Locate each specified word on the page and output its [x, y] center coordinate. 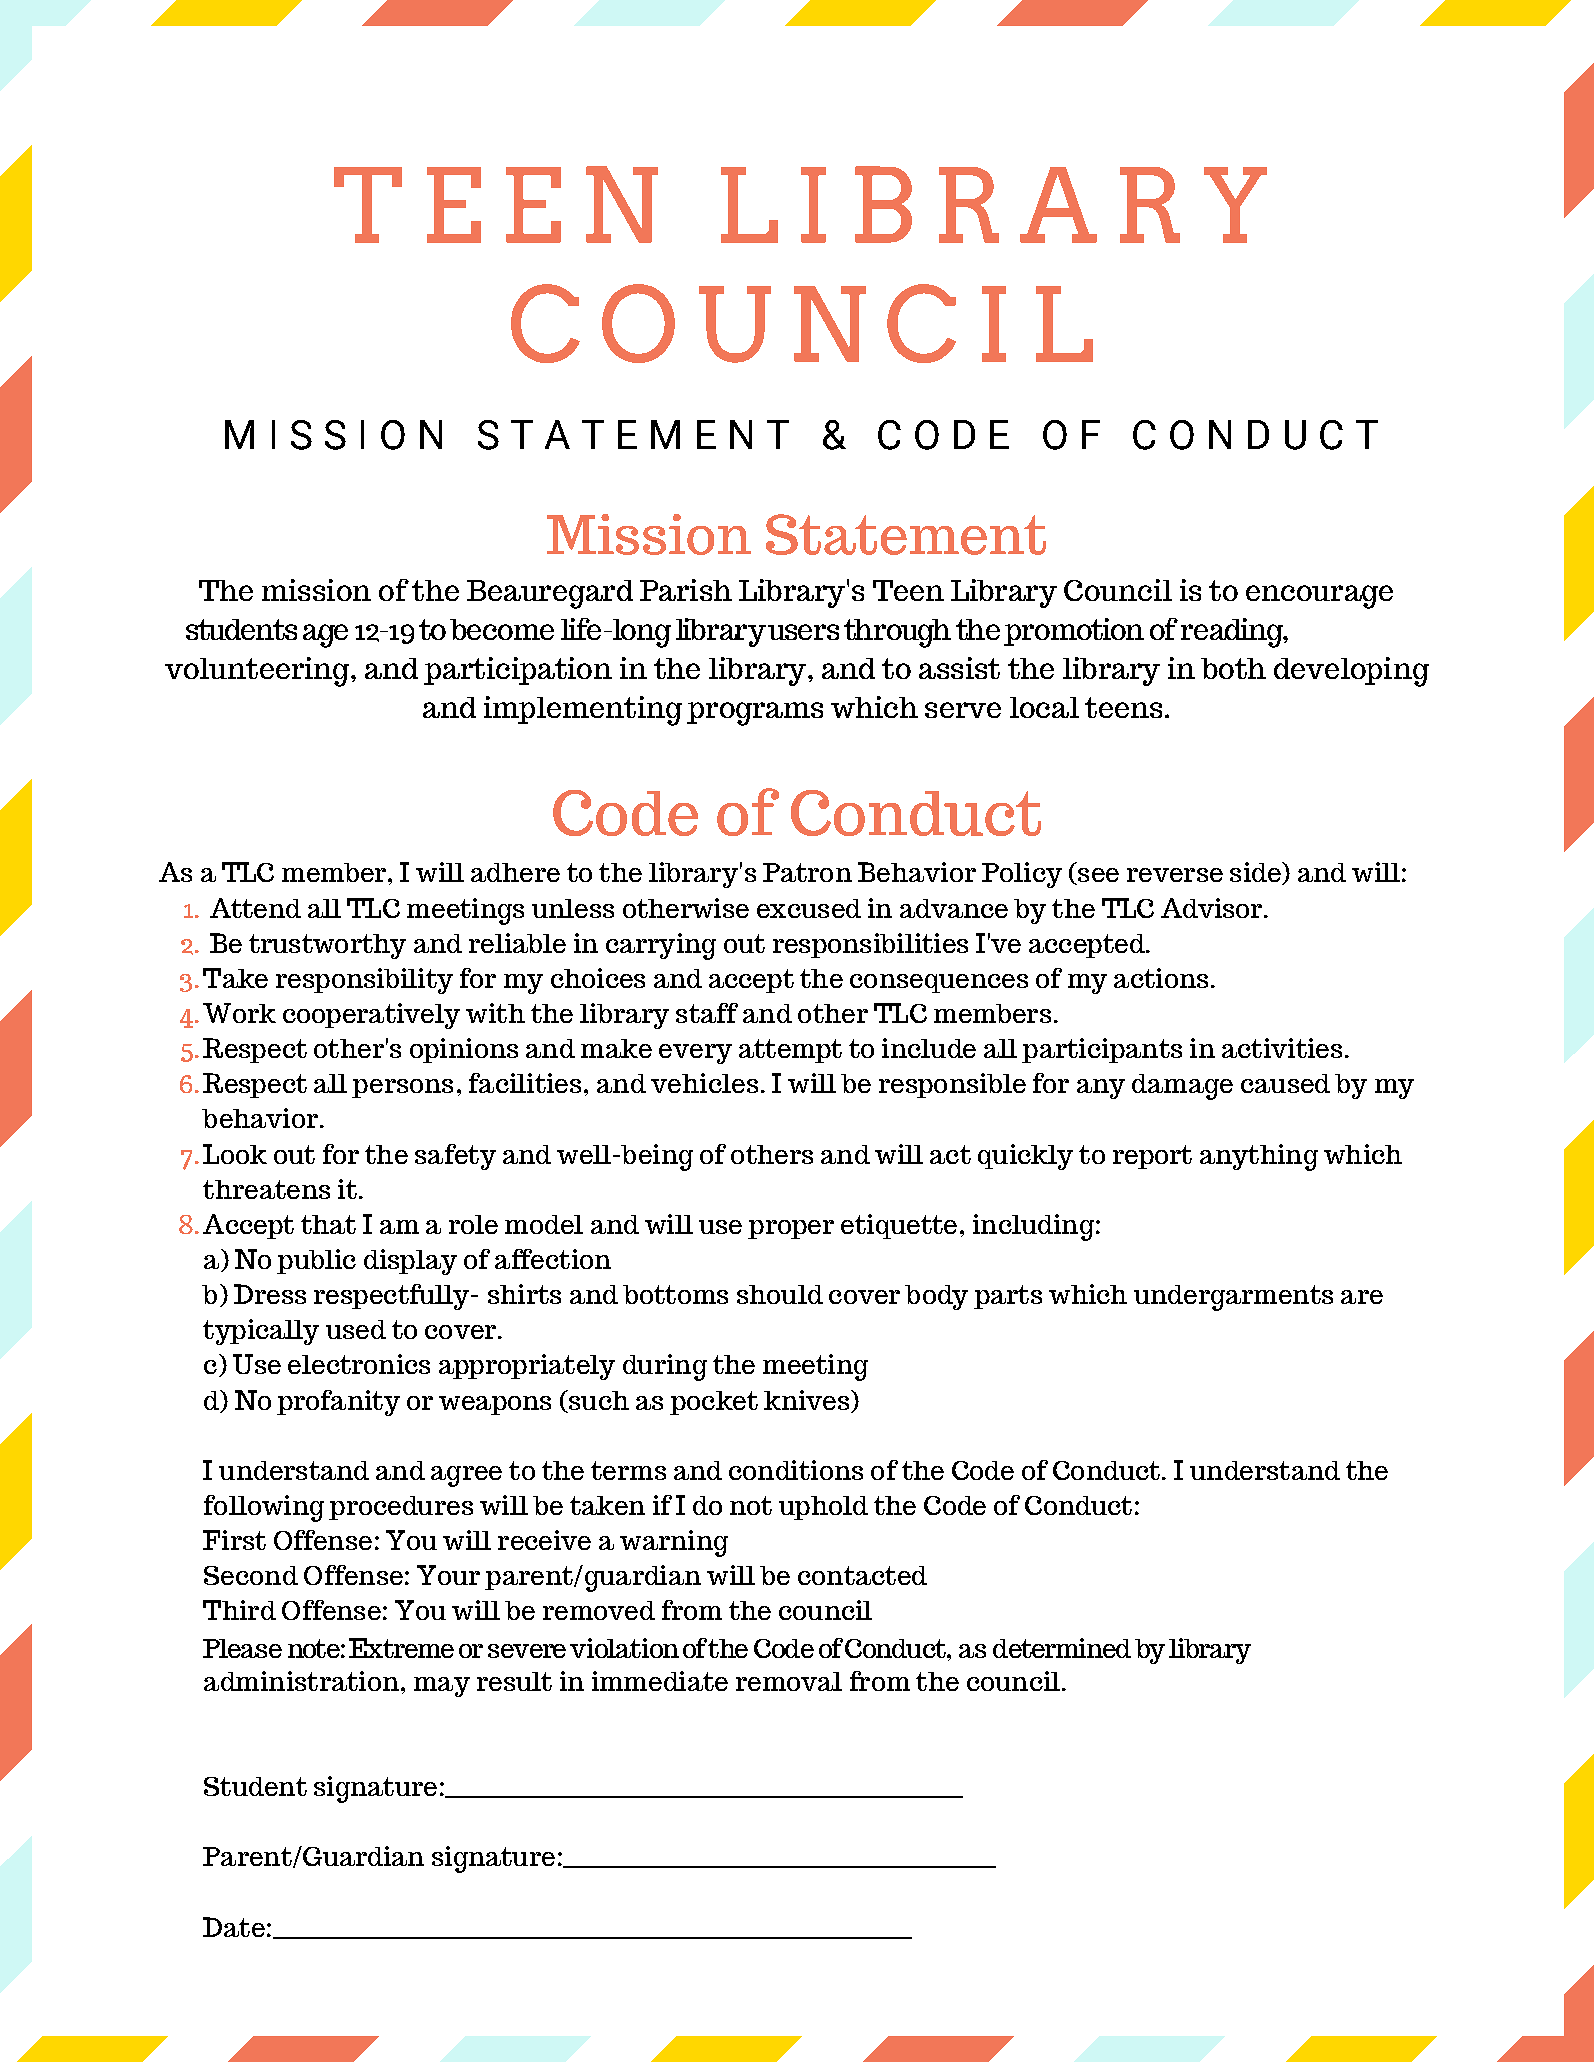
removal [789, 1681]
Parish [686, 590]
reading [1233, 633]
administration [301, 1681]
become [502, 629]
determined [1062, 1648]
